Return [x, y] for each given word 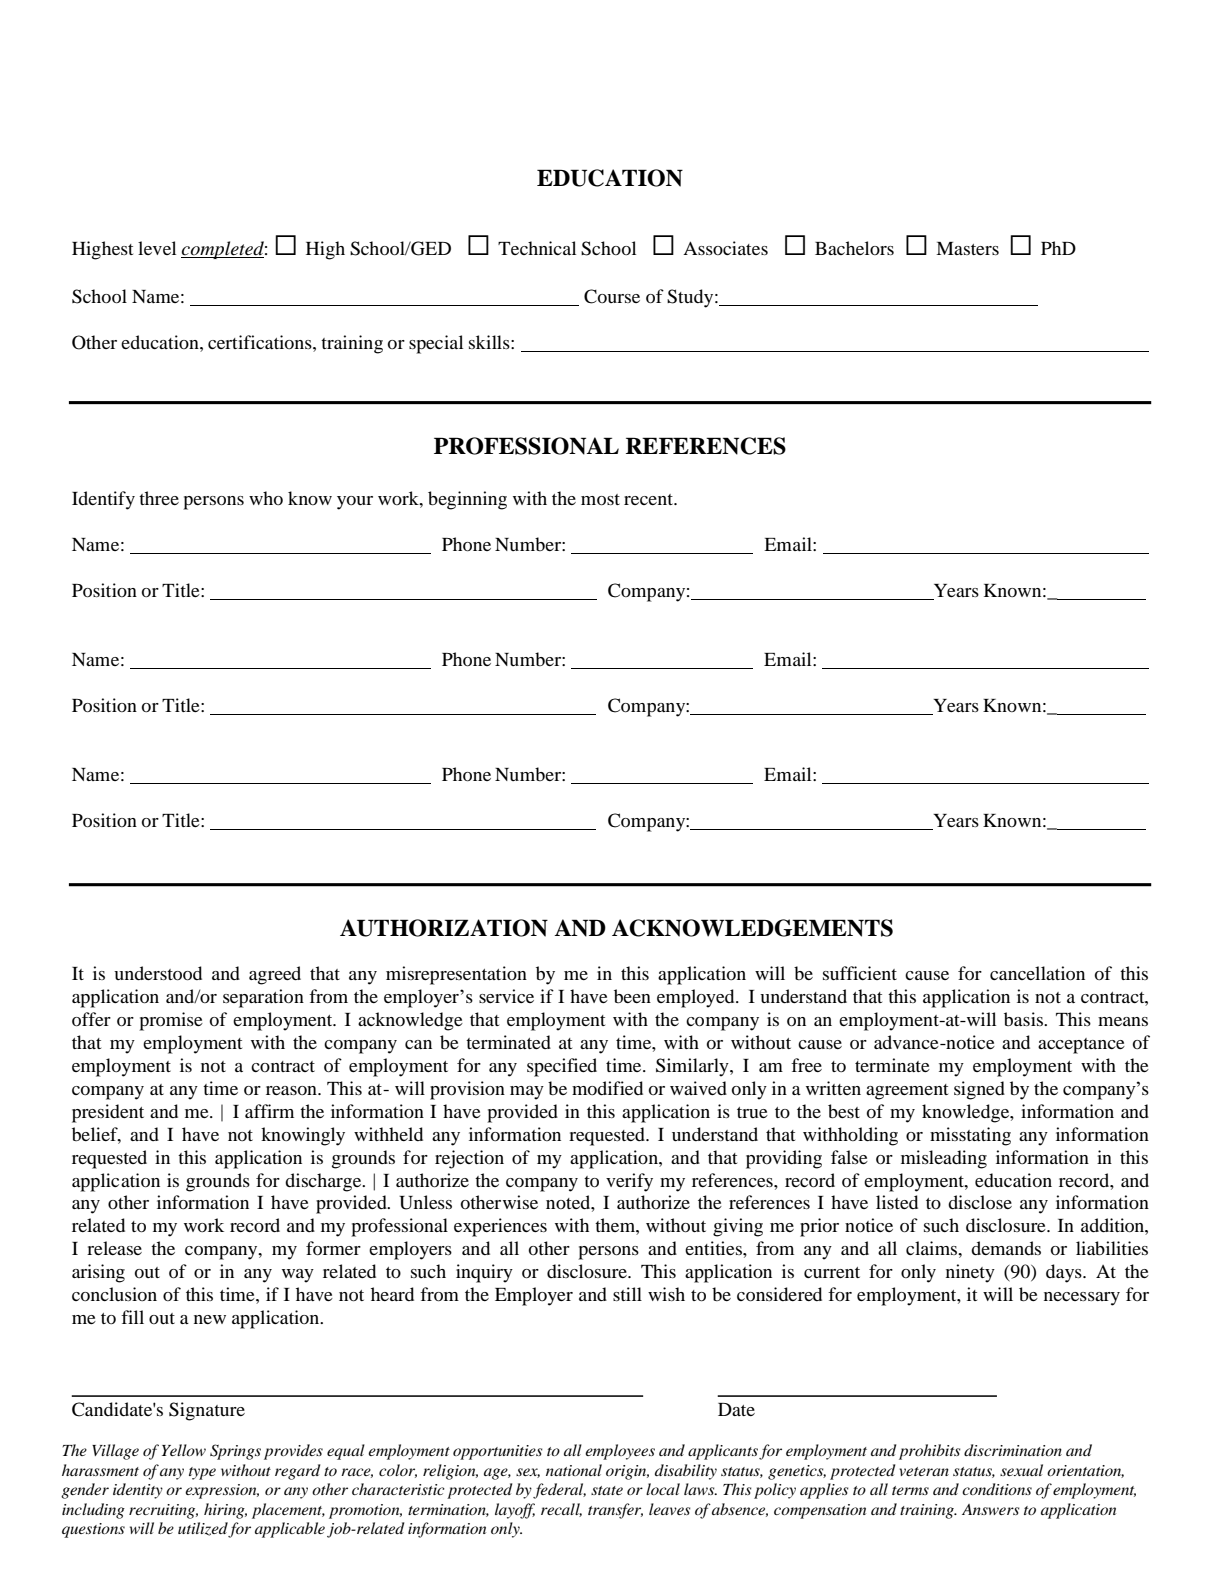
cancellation [1037, 973]
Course [612, 296]
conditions [997, 1489]
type [202, 1473]
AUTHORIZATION [444, 928]
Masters [967, 248]
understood [158, 973]
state [607, 1490]
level [157, 248]
